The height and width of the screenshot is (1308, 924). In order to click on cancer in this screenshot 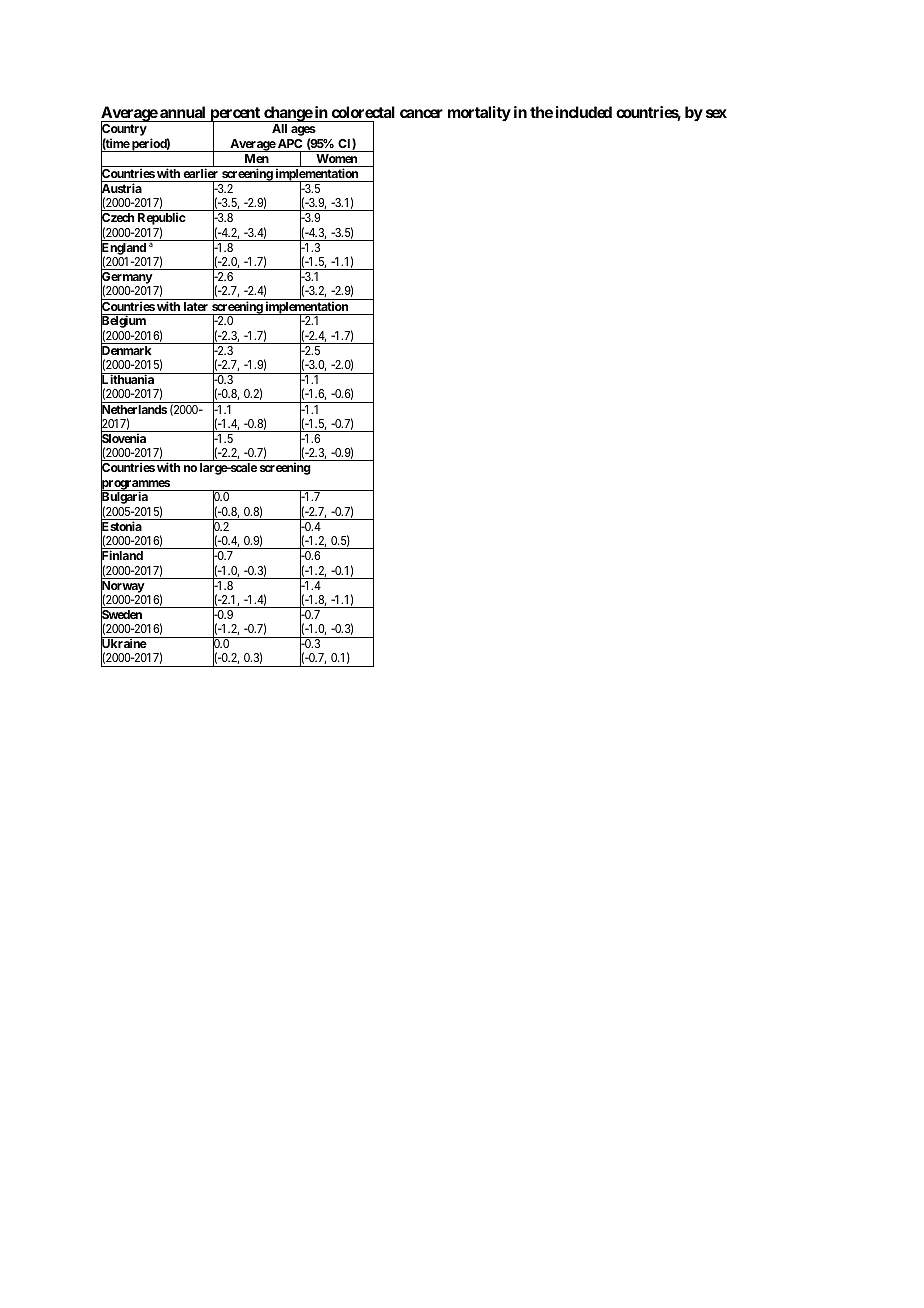, I will do `click(421, 113)`.
